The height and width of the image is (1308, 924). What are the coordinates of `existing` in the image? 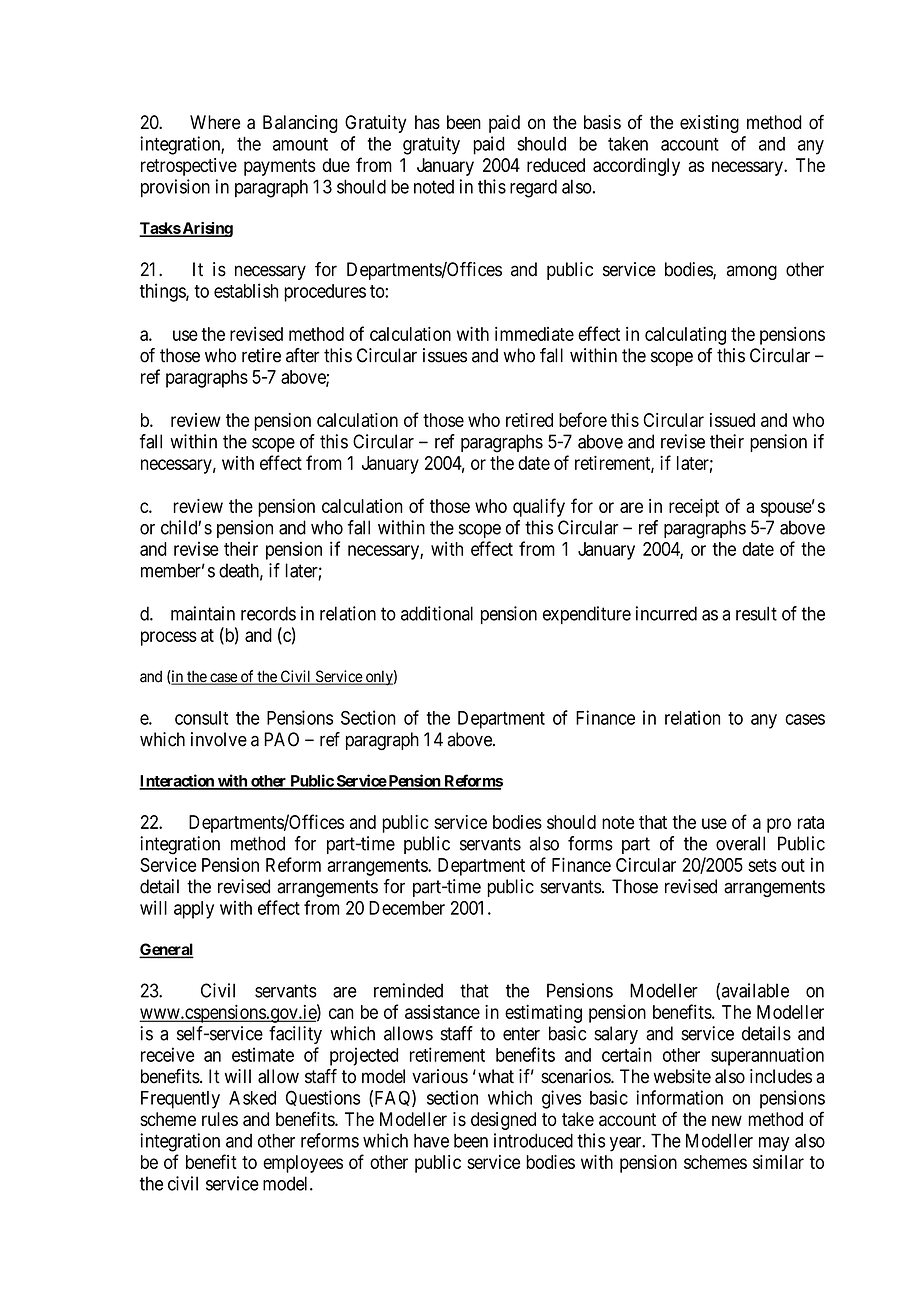 It's located at (709, 124).
